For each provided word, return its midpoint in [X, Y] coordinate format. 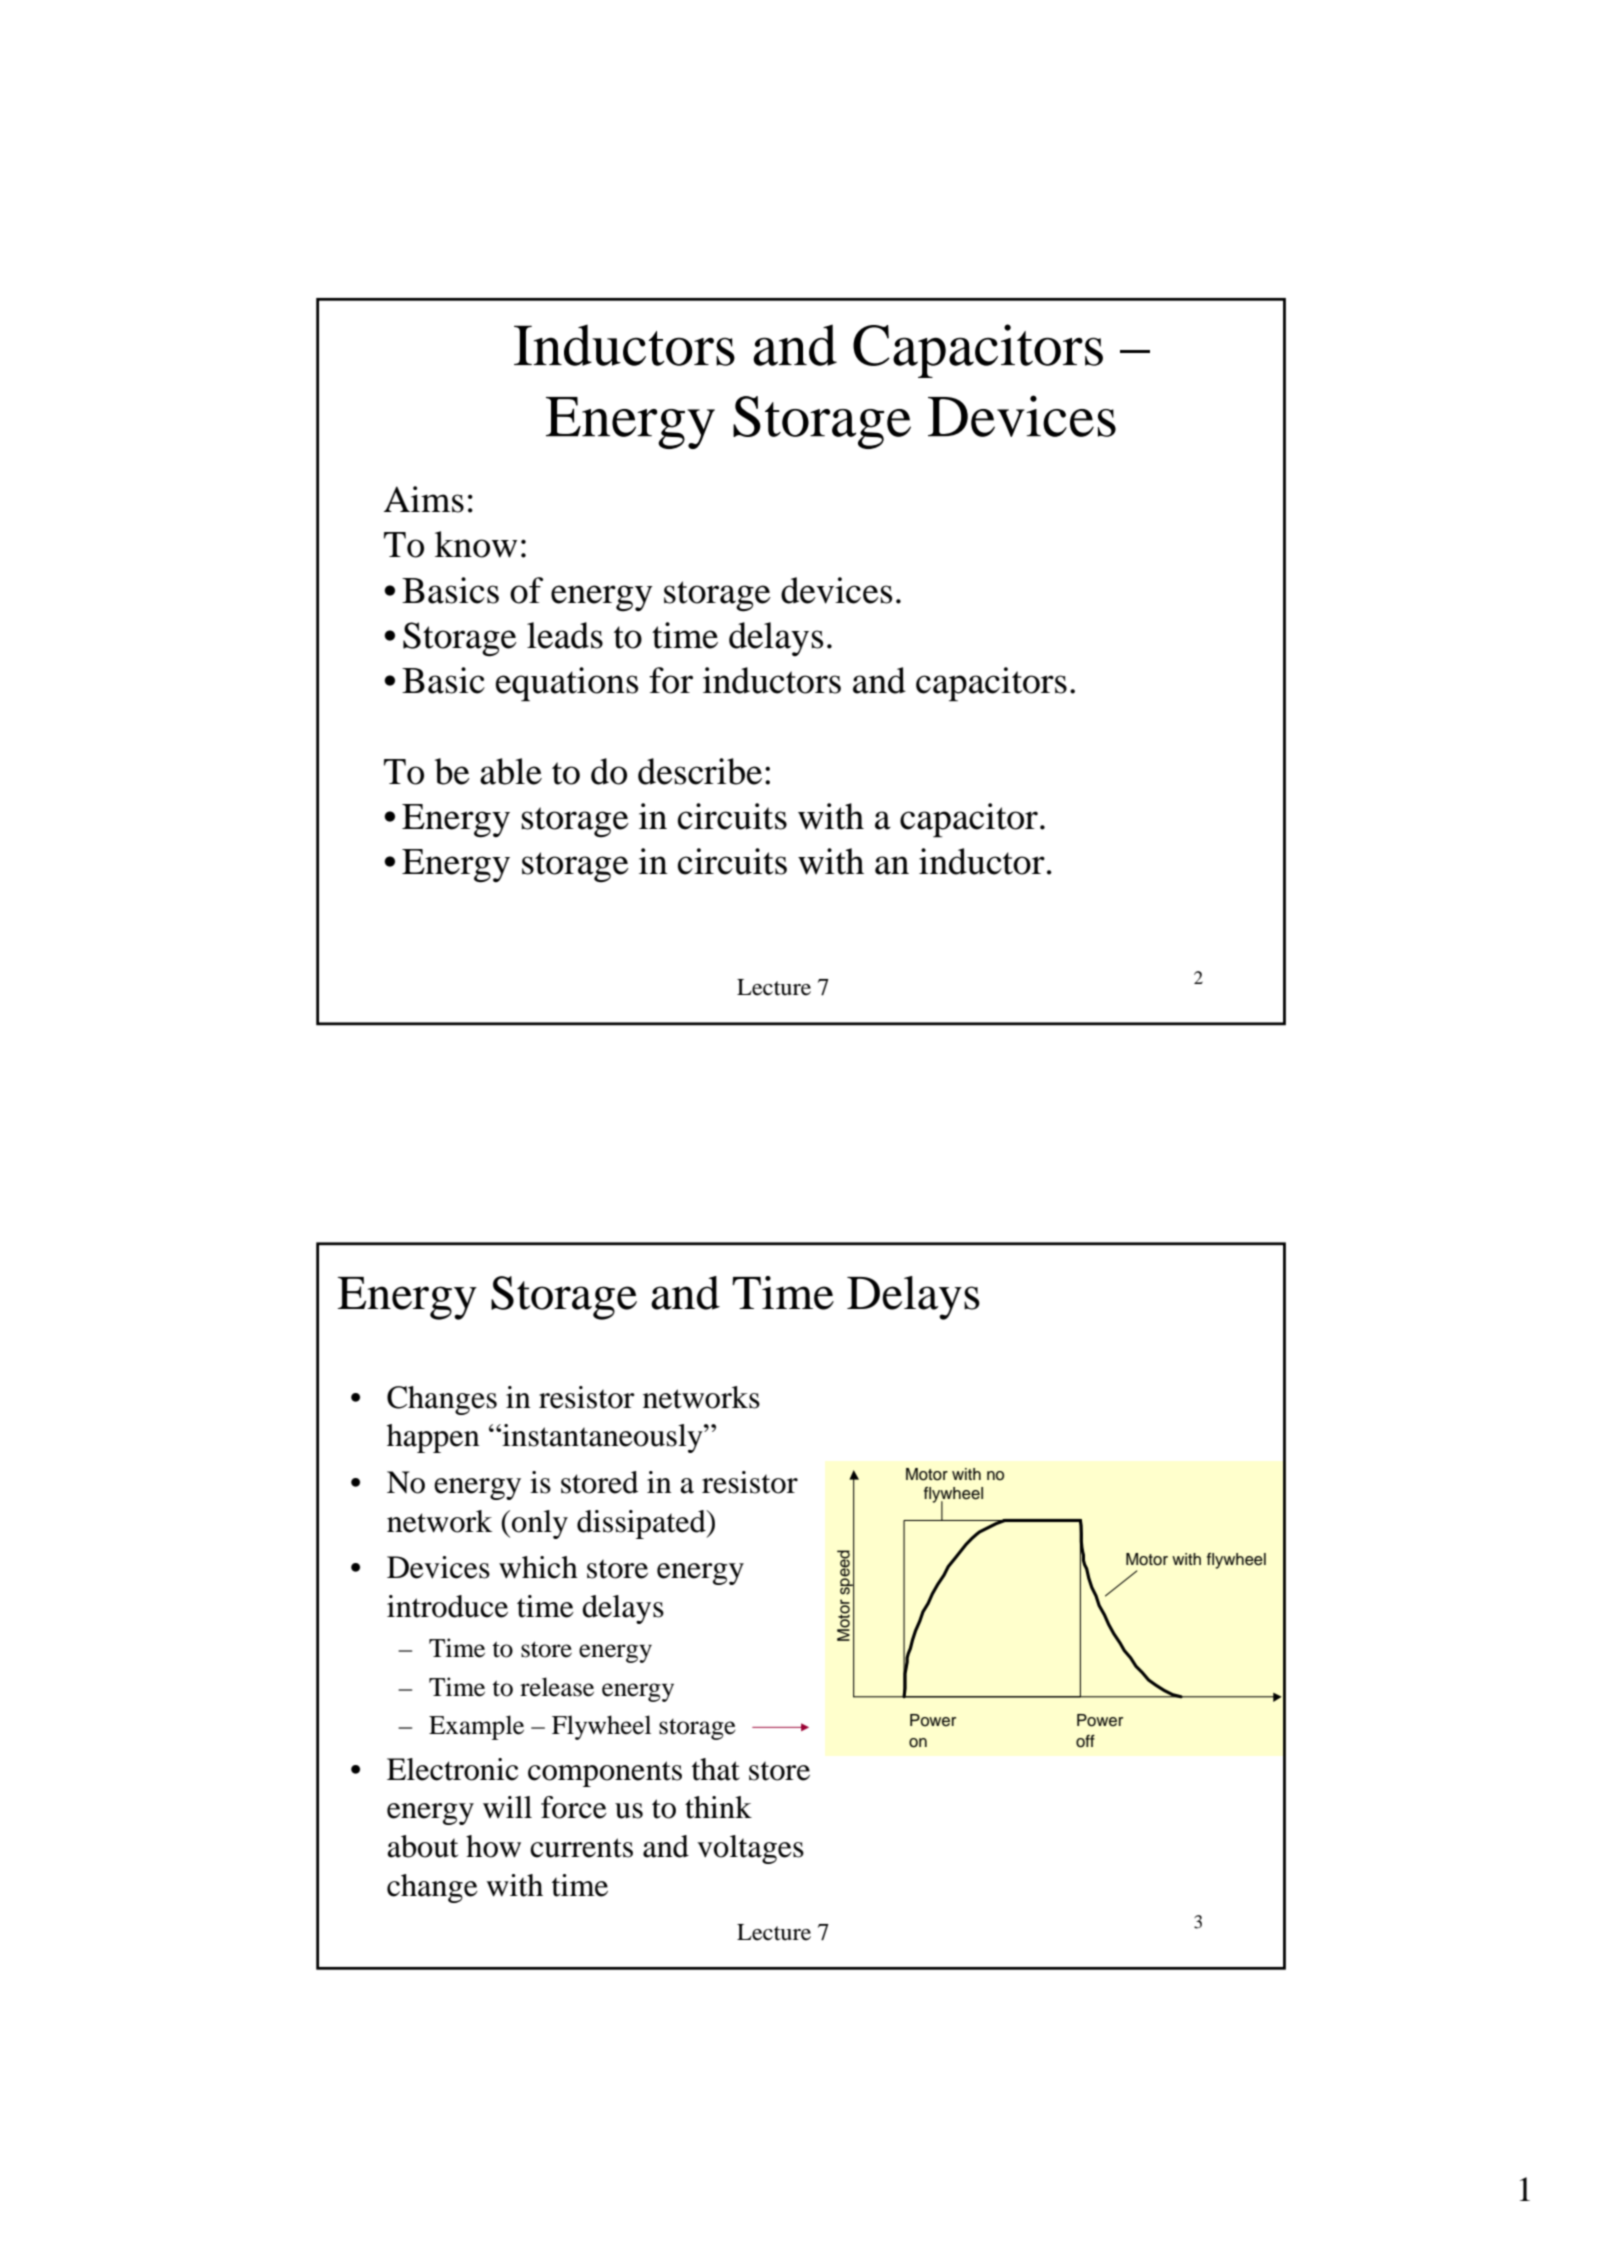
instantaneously [602, 1438]
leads [565, 635]
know [476, 544]
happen [433, 1438]
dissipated [642, 1524]
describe [700, 771]
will [507, 1807]
